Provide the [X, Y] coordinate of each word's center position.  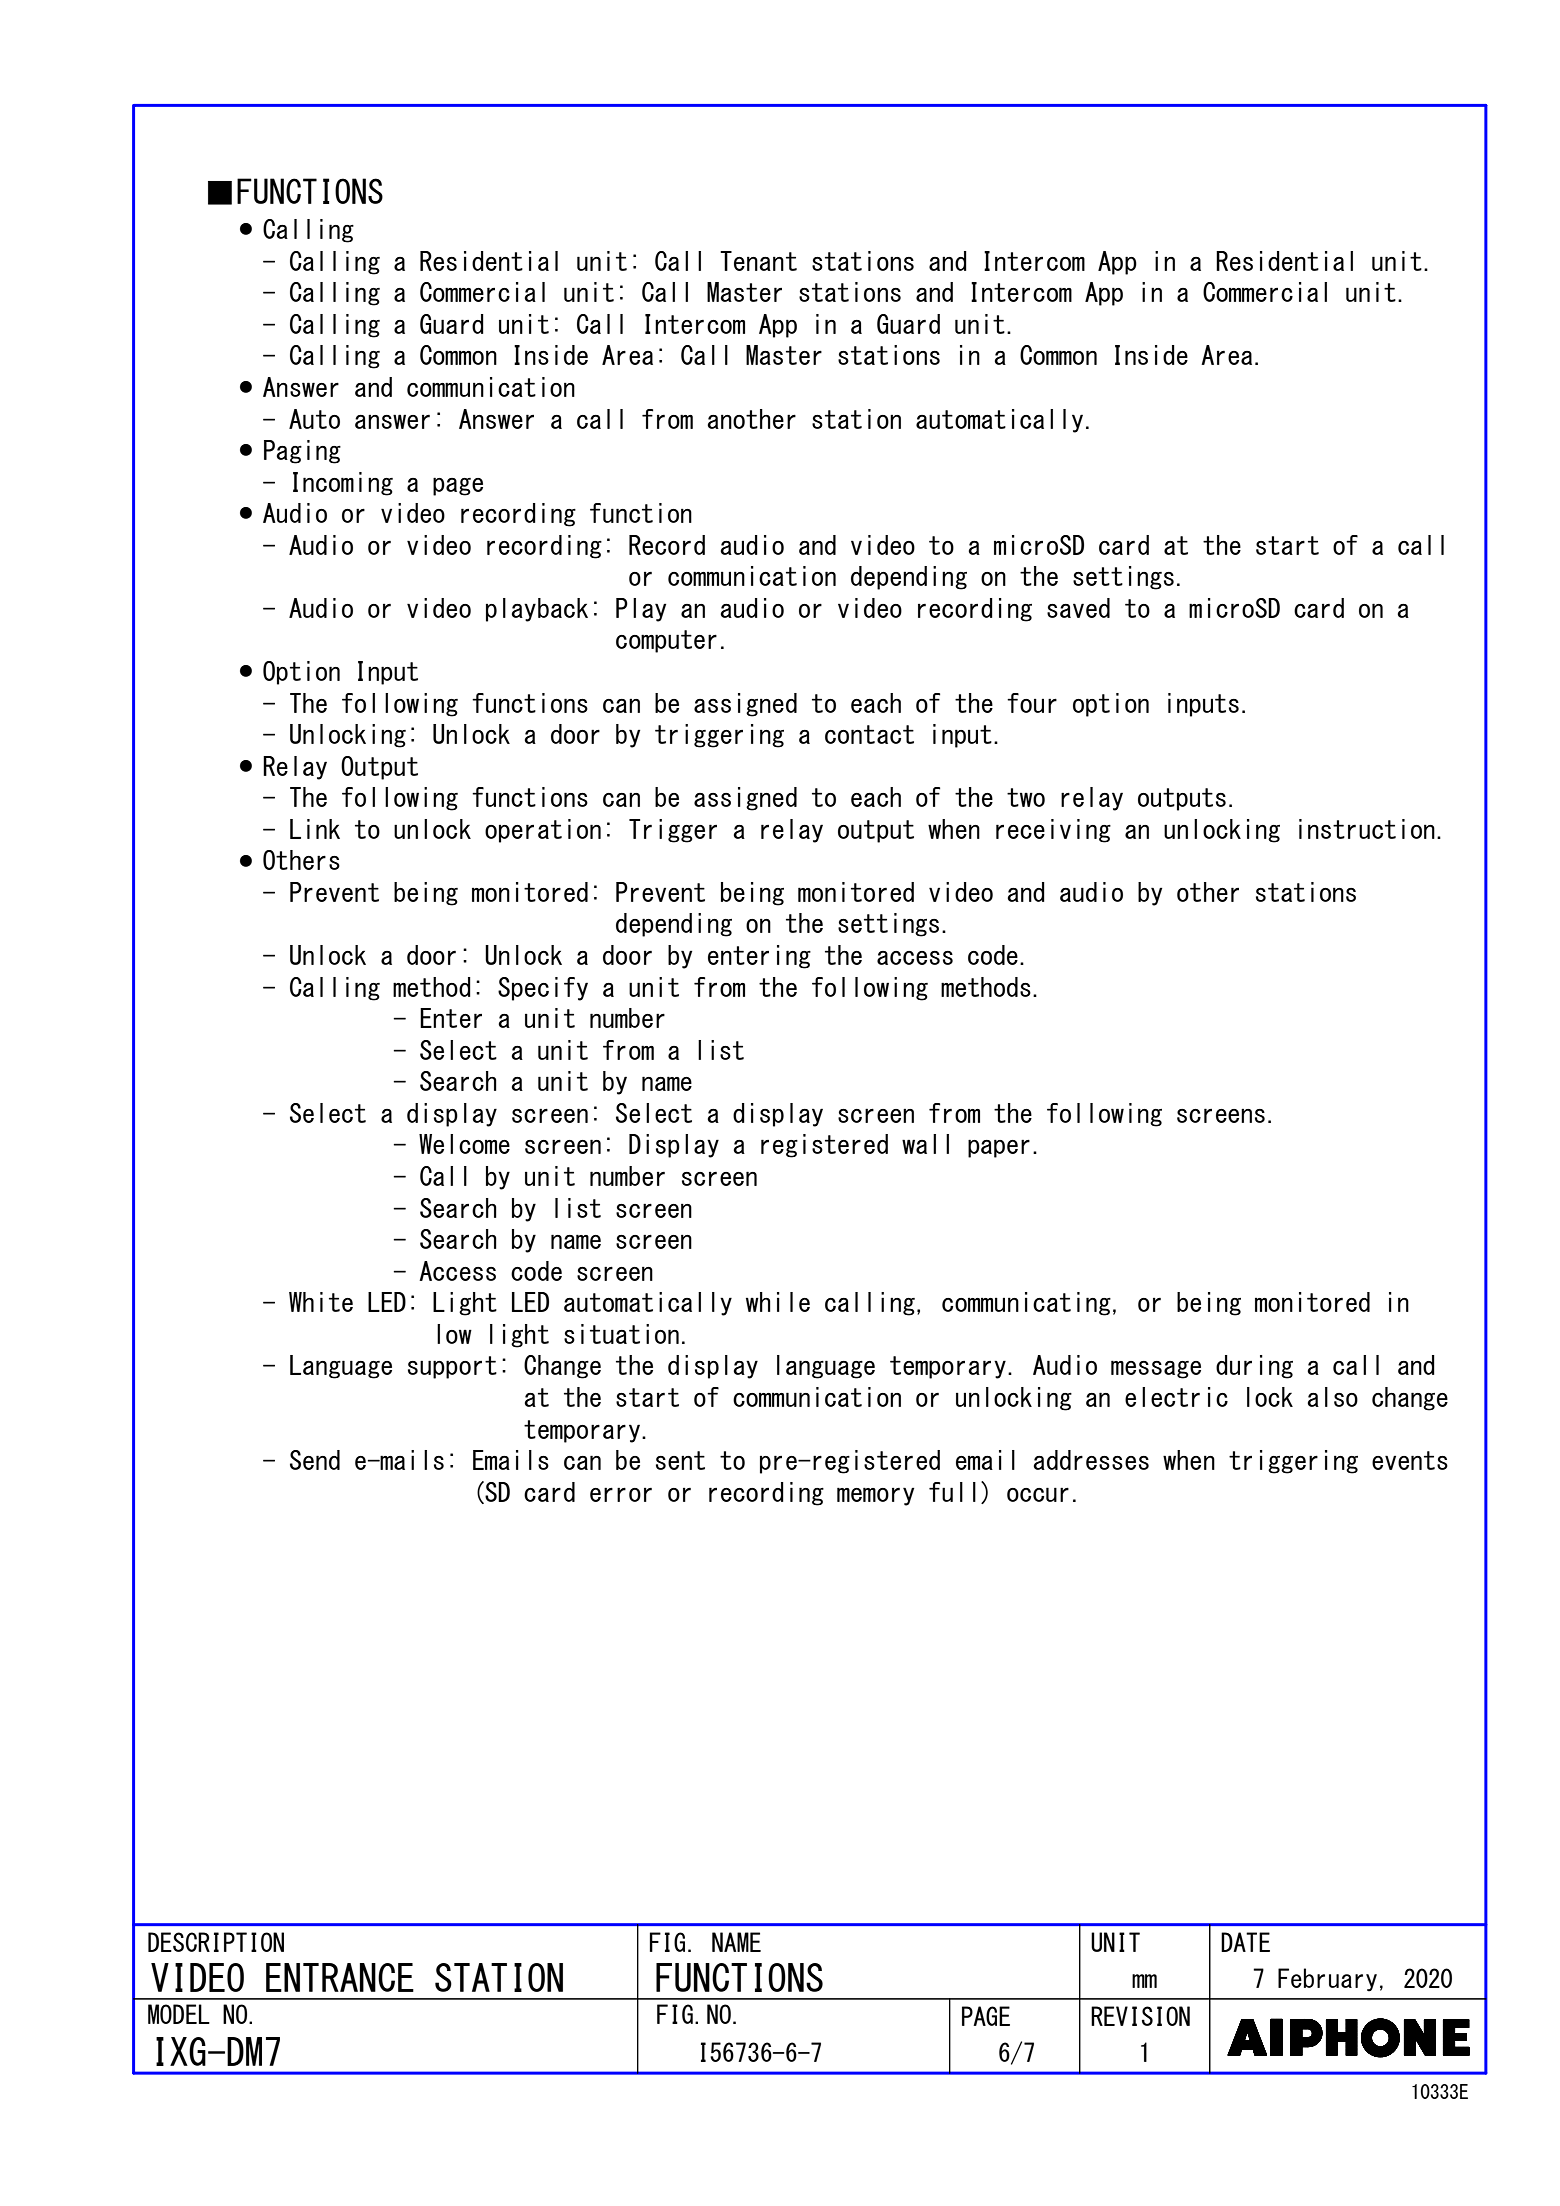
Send [315, 1460]
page [458, 486]
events [1410, 1460]
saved [1078, 608]
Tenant [758, 261]
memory [875, 1496]
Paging [302, 452]
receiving [1053, 831]
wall [925, 1144]
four [1032, 703]
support [452, 1367]
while [778, 1302]
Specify [543, 989]
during [1254, 1367]
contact [869, 734]
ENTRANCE [340, 1977]
